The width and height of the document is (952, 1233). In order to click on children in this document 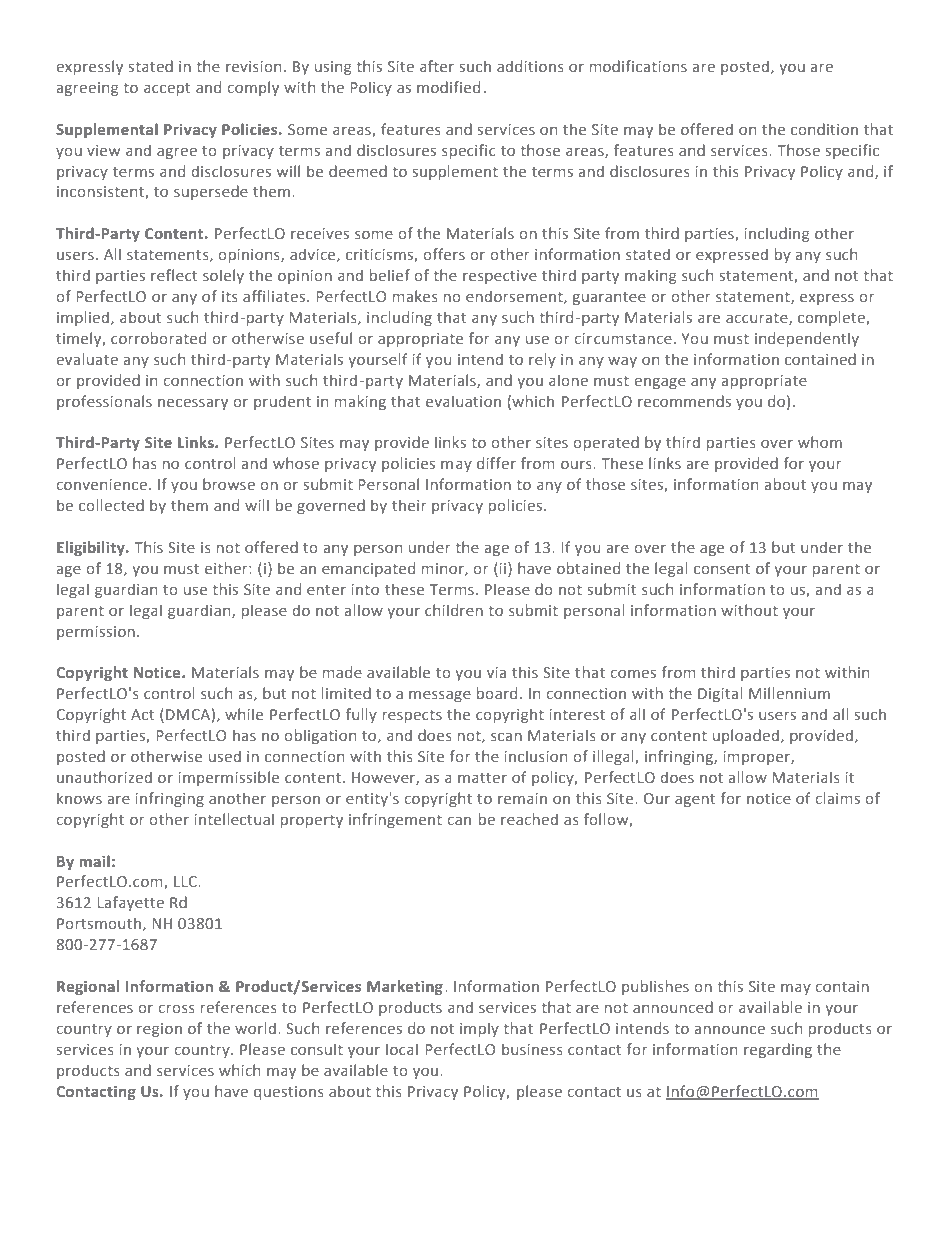, I will do `click(454, 610)`.
